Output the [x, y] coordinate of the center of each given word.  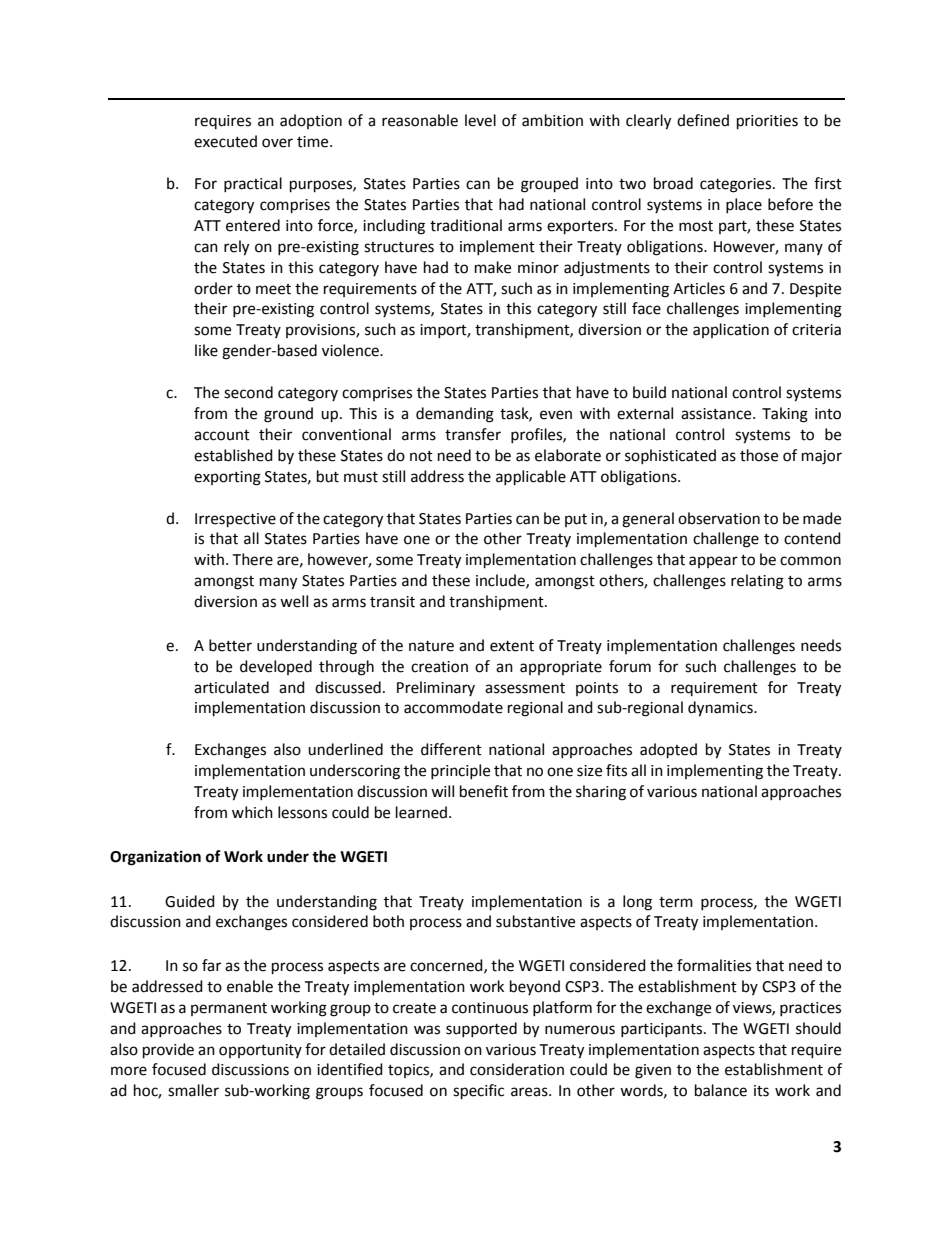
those [759, 455]
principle [460, 771]
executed [225, 141]
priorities [767, 122]
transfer [473, 434]
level [480, 120]
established [233, 455]
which [252, 812]
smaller [193, 1090]
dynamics [721, 709]
